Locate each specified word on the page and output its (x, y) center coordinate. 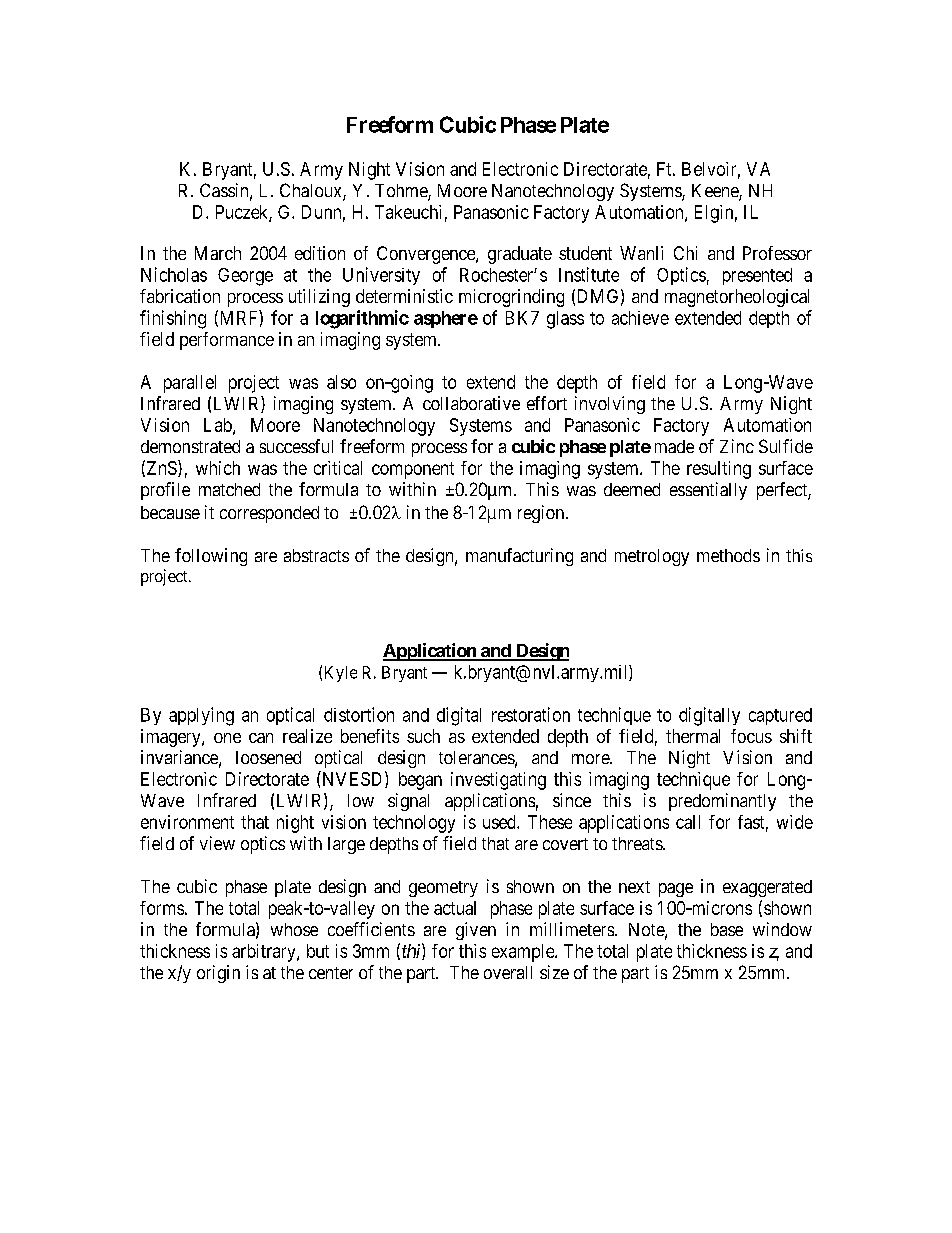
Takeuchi (408, 212)
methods (728, 555)
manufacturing (519, 557)
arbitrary (265, 953)
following (211, 557)
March (218, 253)
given (476, 931)
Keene (716, 192)
